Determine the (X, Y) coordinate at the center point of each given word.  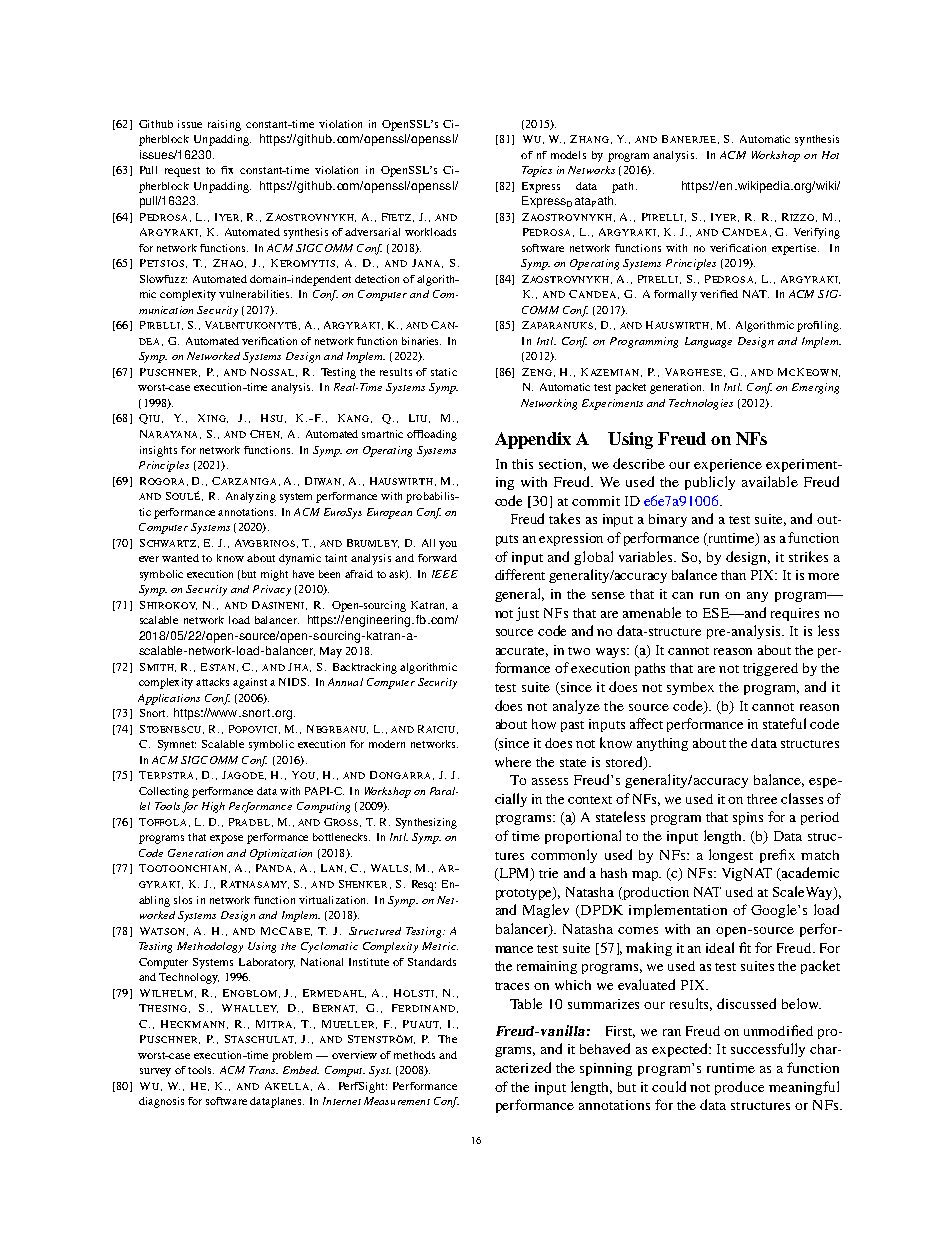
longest (731, 856)
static (444, 372)
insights (158, 451)
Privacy (272, 590)
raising (224, 125)
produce (739, 1088)
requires (795, 614)
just (527, 614)
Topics (537, 171)
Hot (830, 155)
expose (226, 839)
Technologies (701, 404)
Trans (263, 1070)
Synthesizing (426, 823)
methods (414, 1055)
